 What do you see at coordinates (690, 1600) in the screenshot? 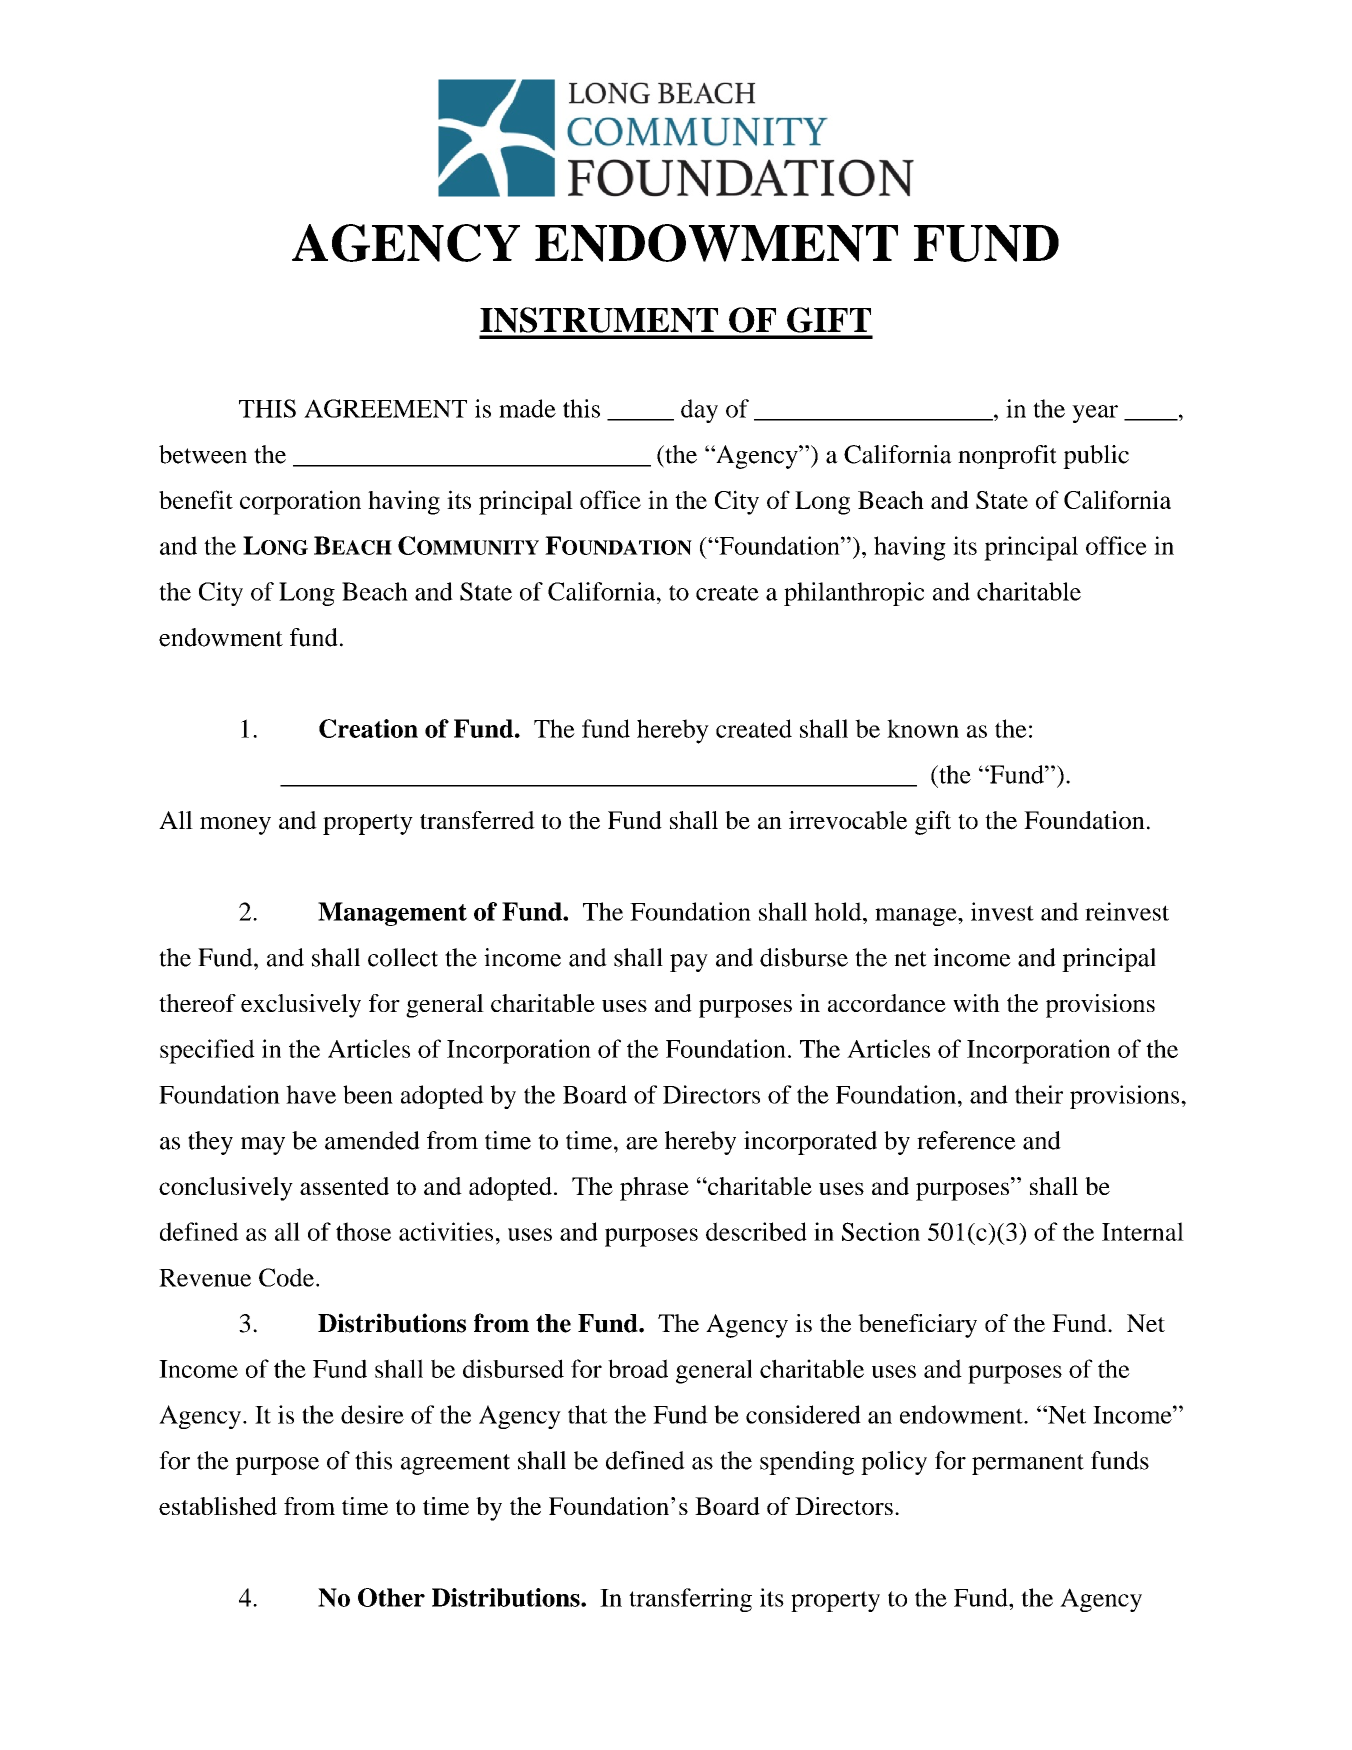
I see `transferring` at bounding box center [690, 1600].
